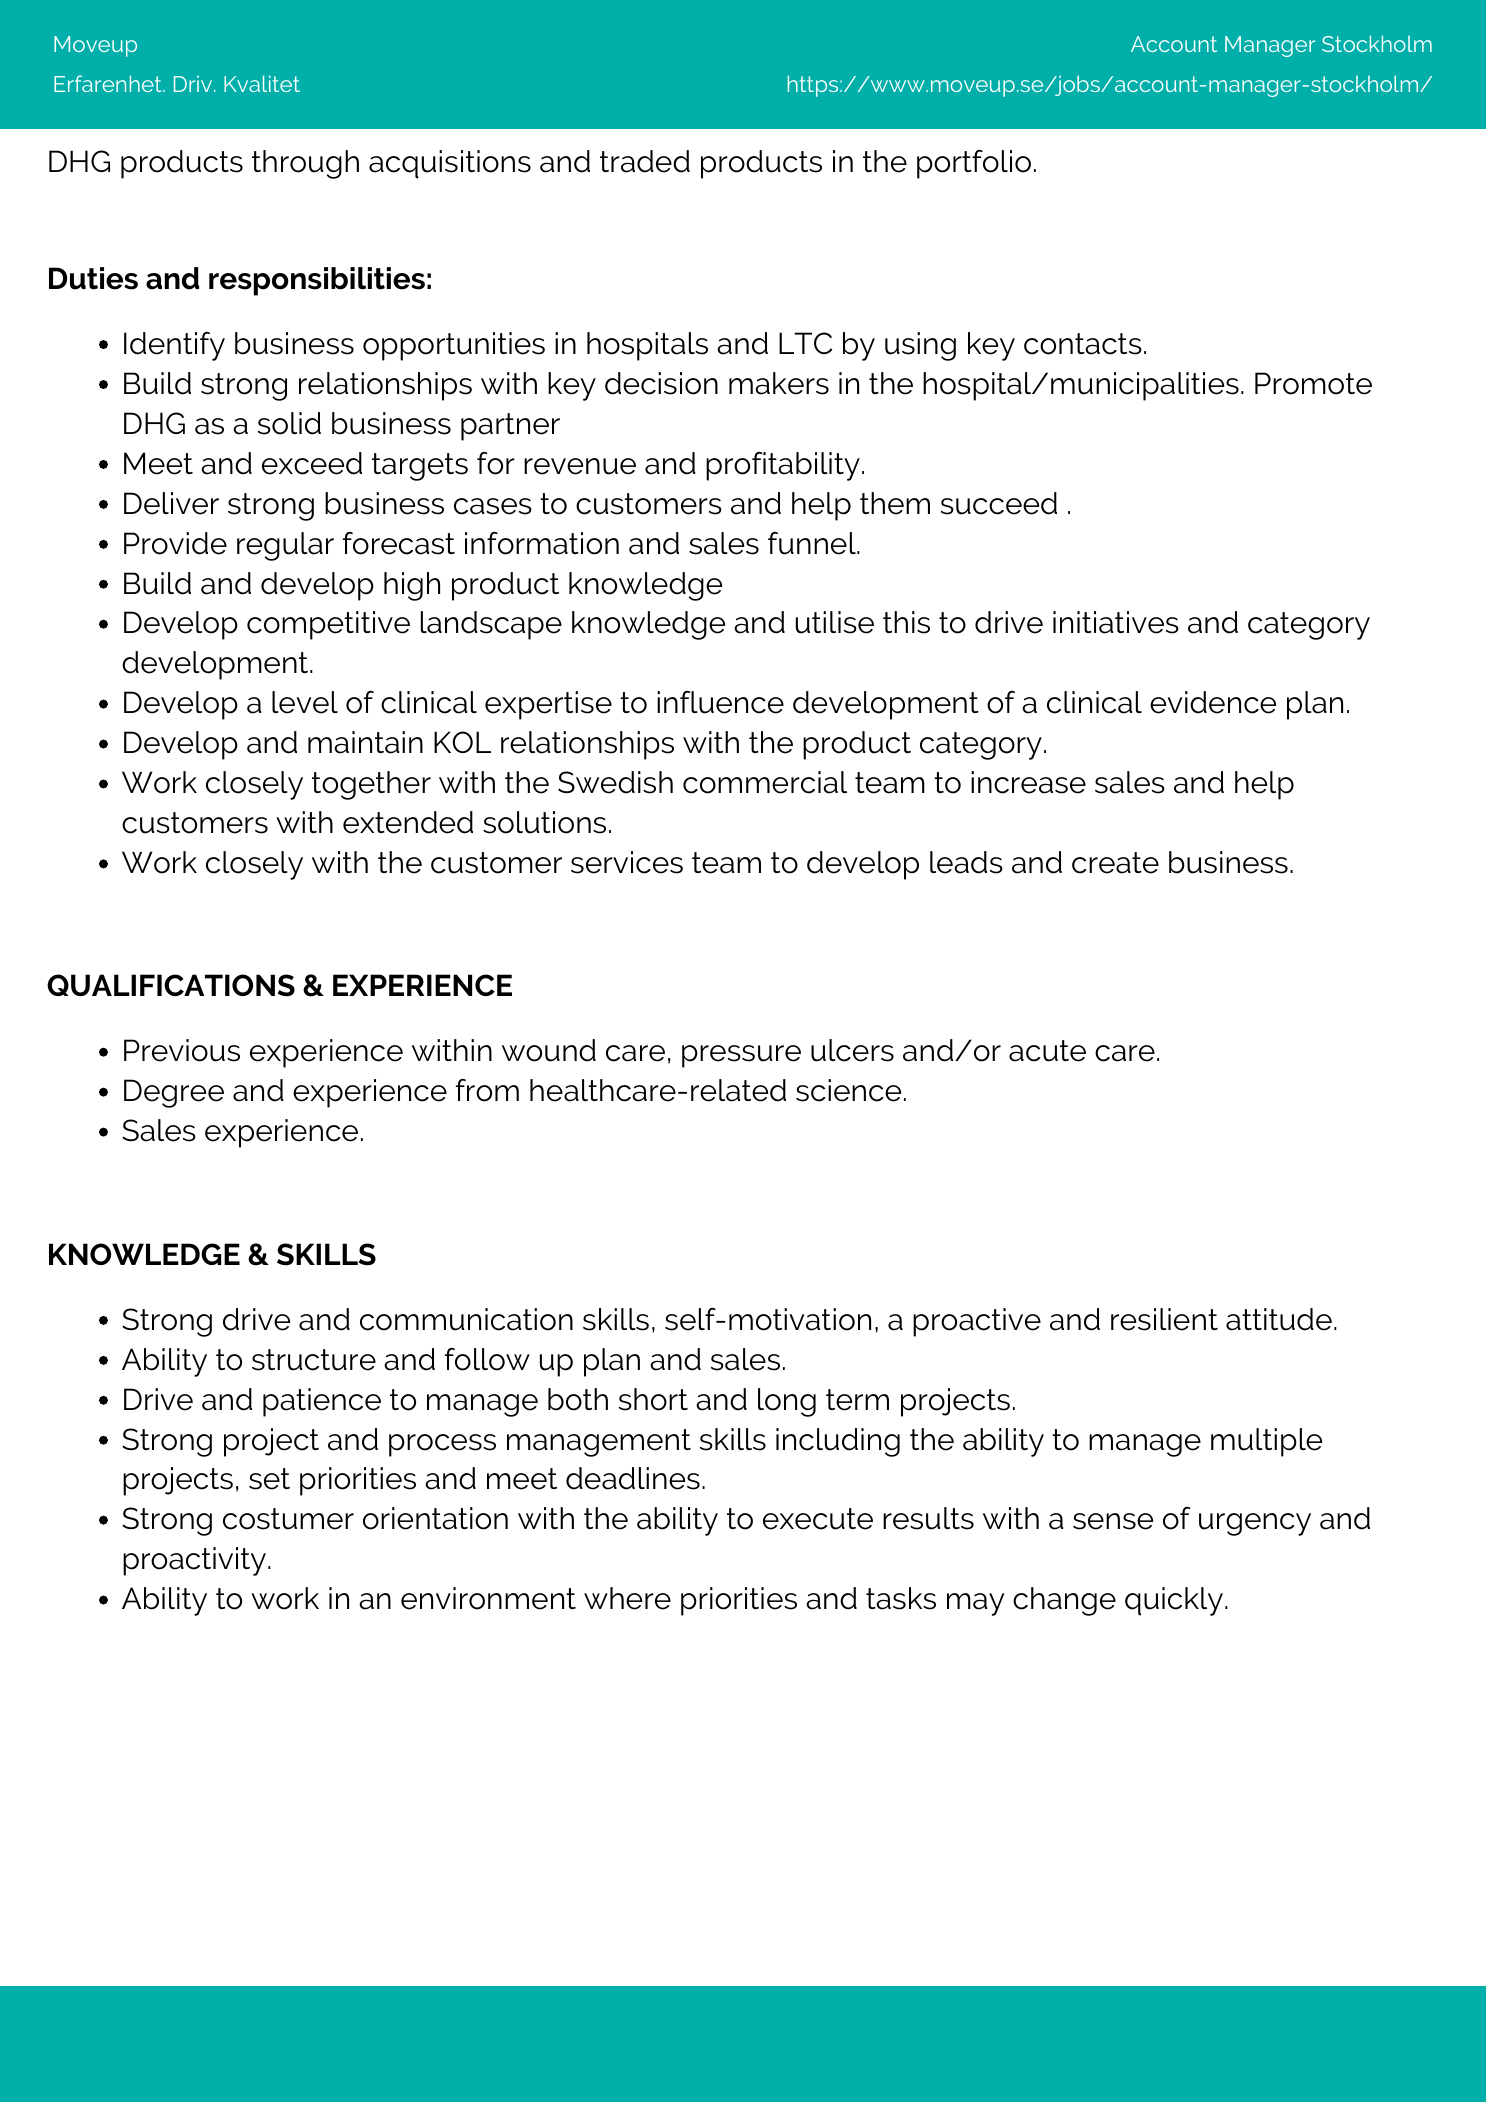 The height and width of the screenshot is (2102, 1486). I want to click on through, so click(305, 164).
